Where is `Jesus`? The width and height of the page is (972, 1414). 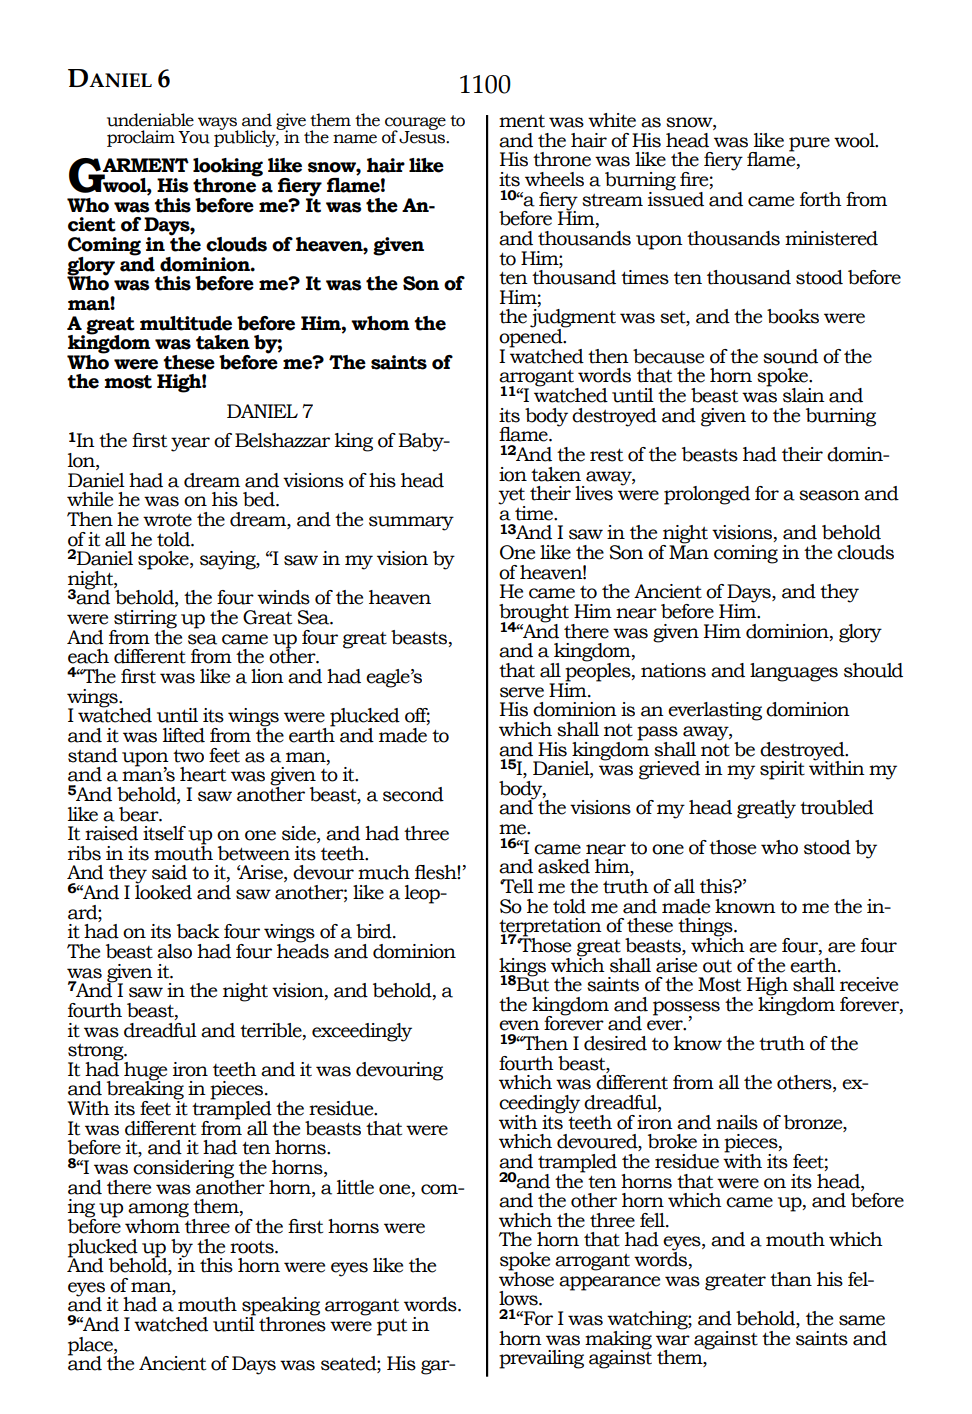 Jesus is located at coordinates (423, 136).
